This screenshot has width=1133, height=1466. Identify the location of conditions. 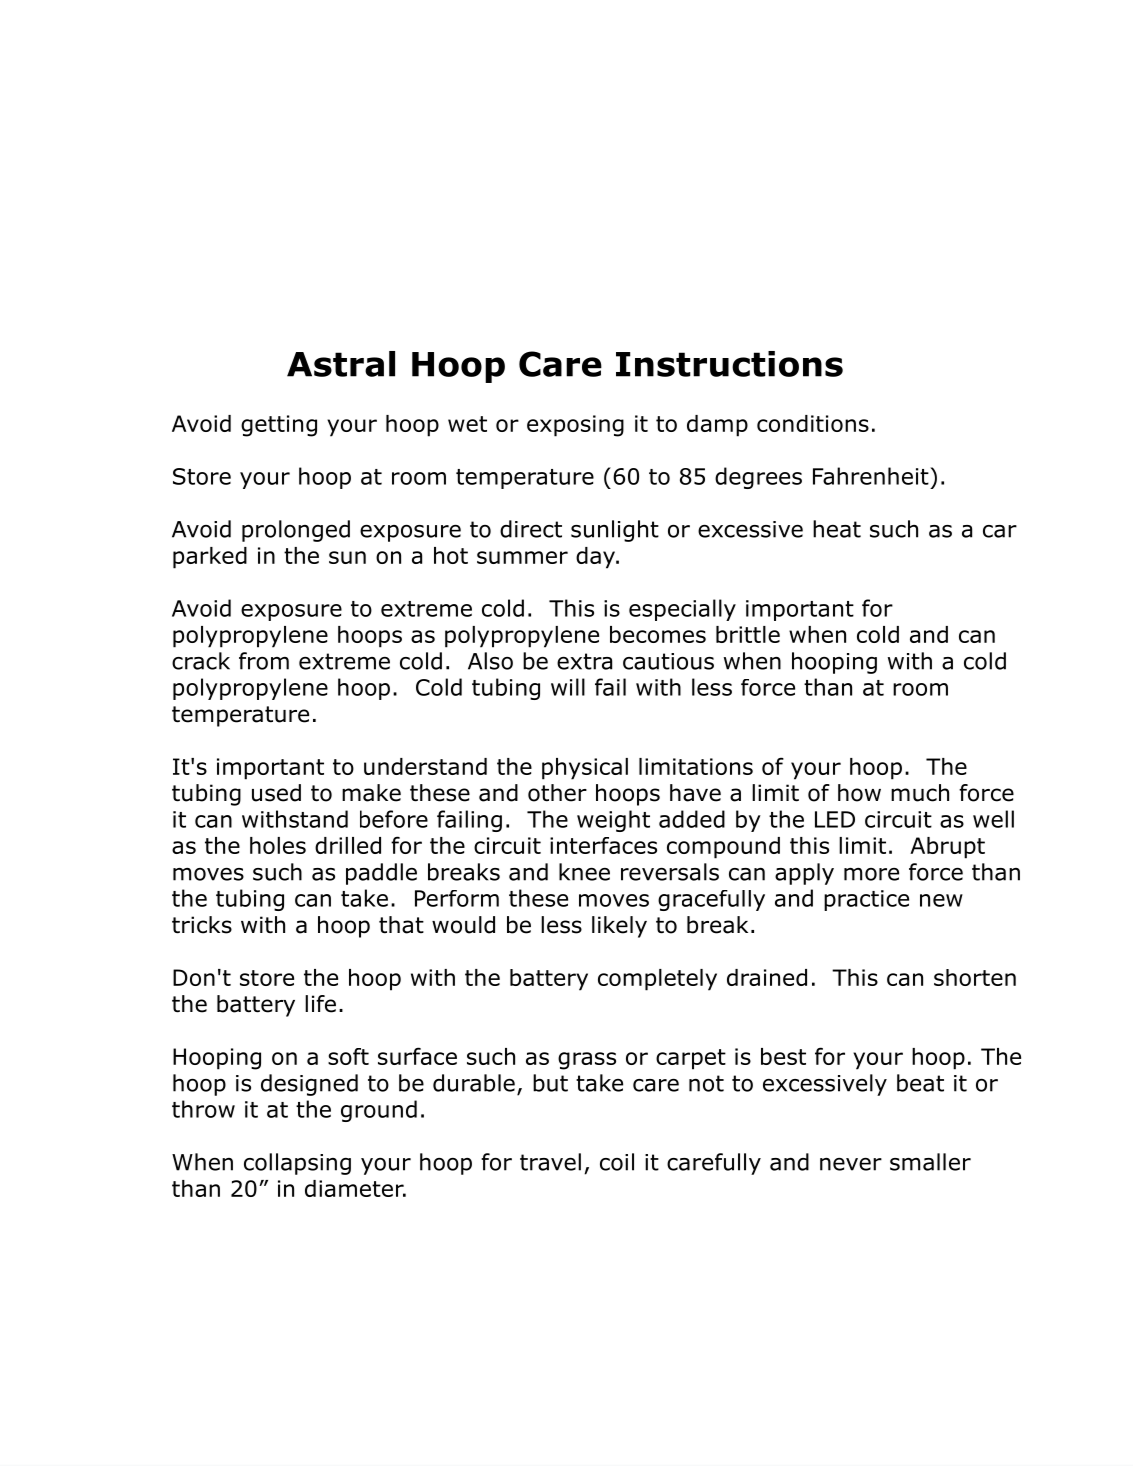
(813, 423).
